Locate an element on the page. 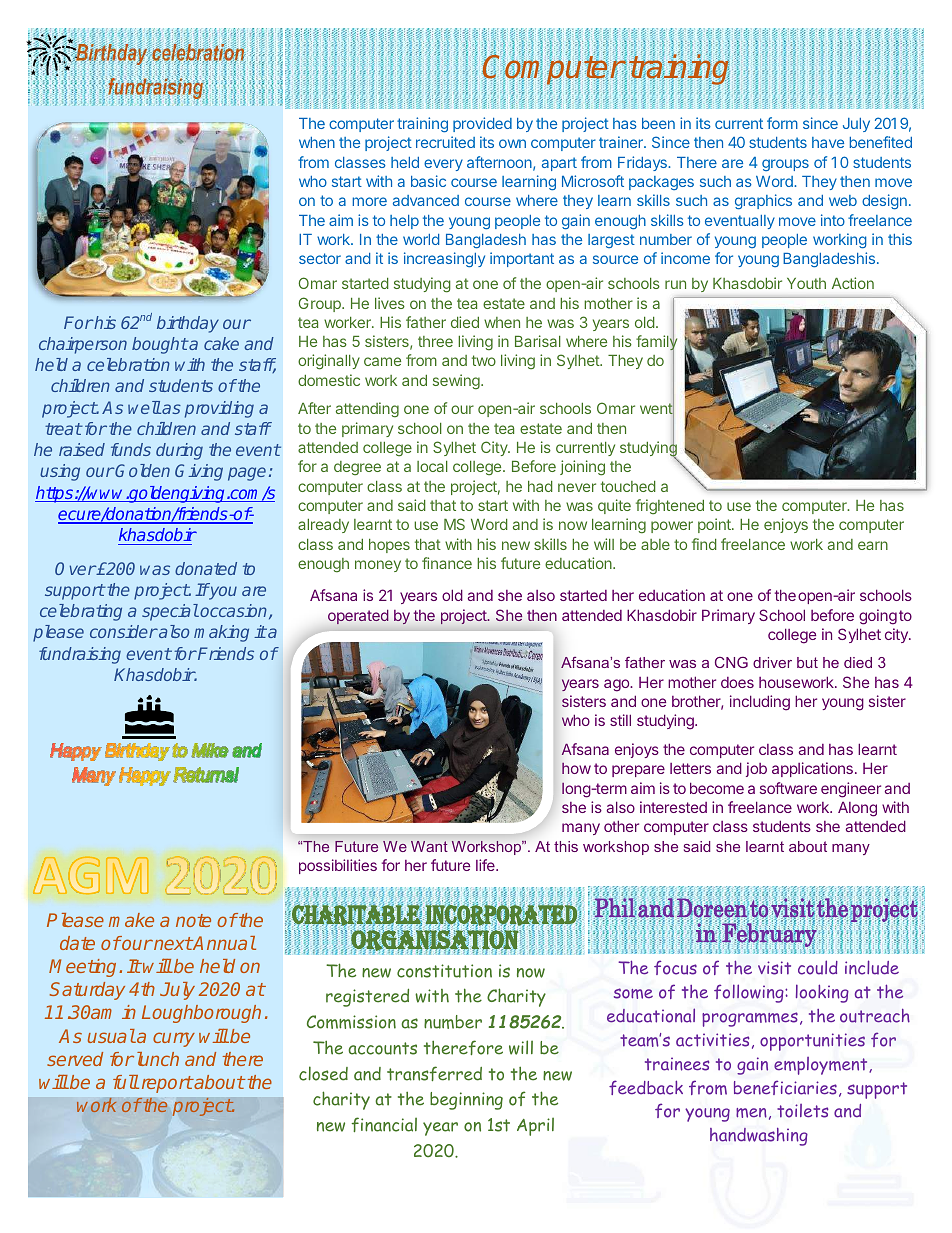 Image resolution: width=952 pixels, height=1233 pixels. toilets is located at coordinates (803, 1111).
